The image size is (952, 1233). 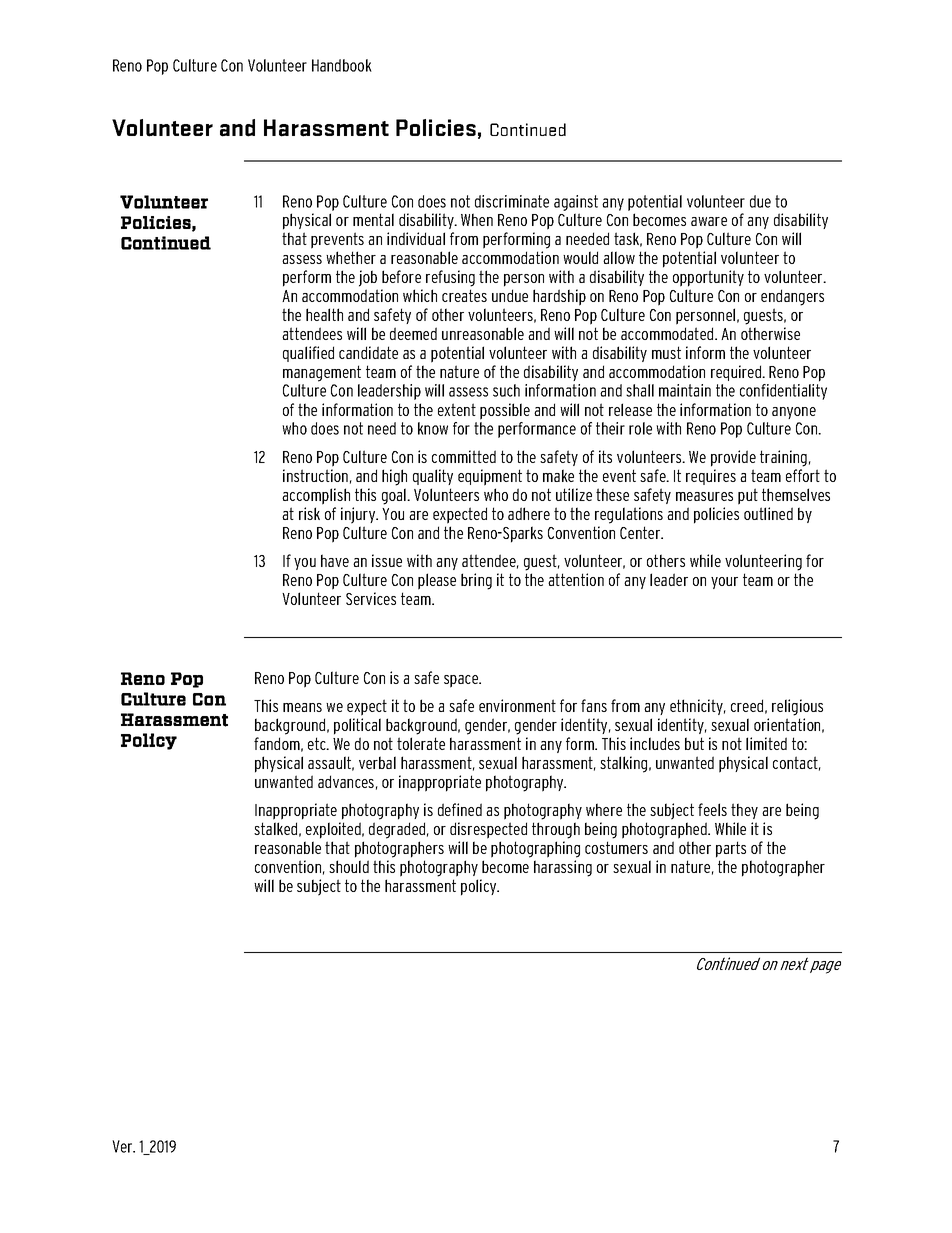 I want to click on Handbook, so click(x=342, y=65).
